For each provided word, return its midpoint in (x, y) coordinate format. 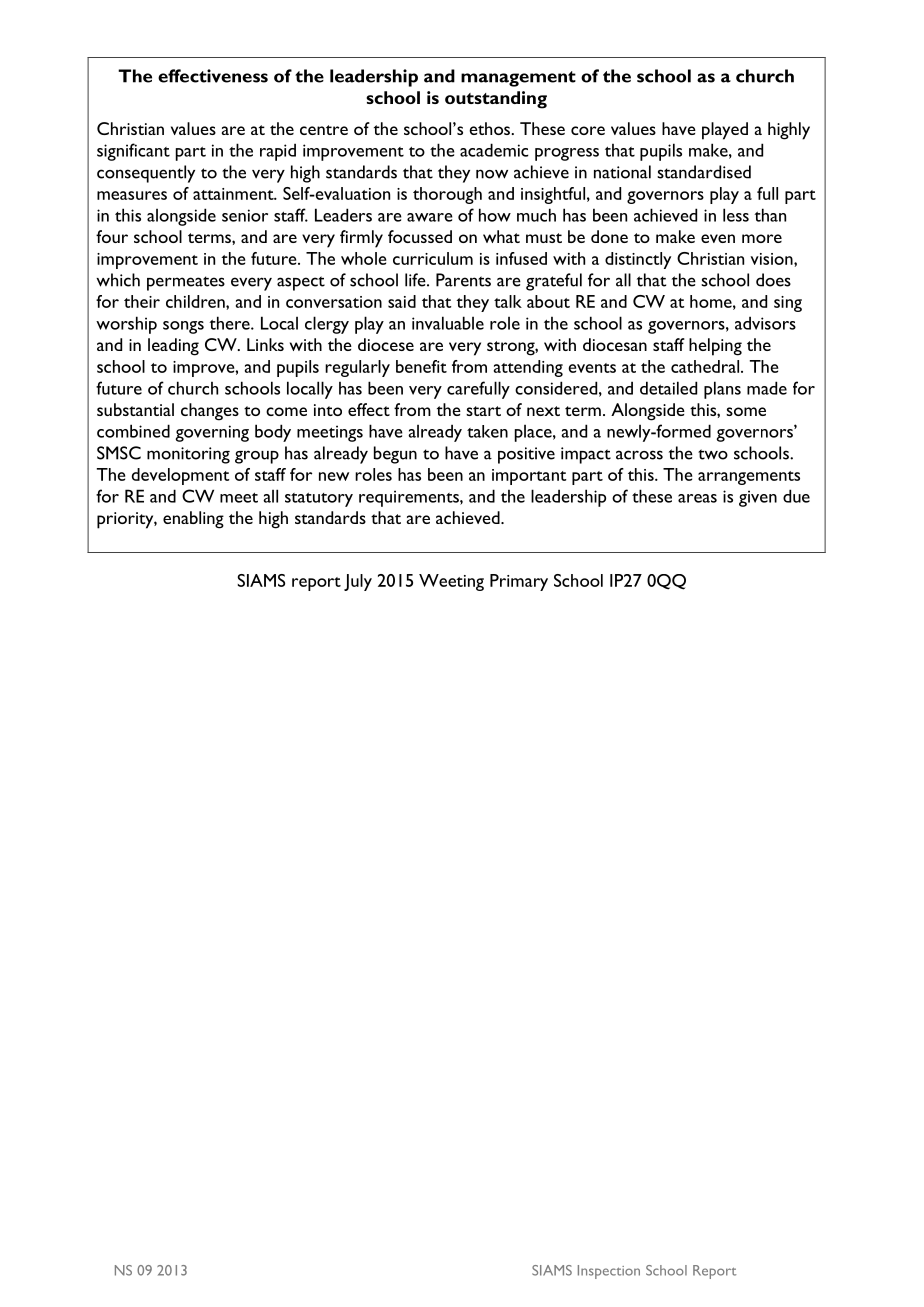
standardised (704, 172)
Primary (519, 582)
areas (697, 498)
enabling (193, 520)
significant (133, 152)
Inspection (609, 1272)
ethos (490, 128)
